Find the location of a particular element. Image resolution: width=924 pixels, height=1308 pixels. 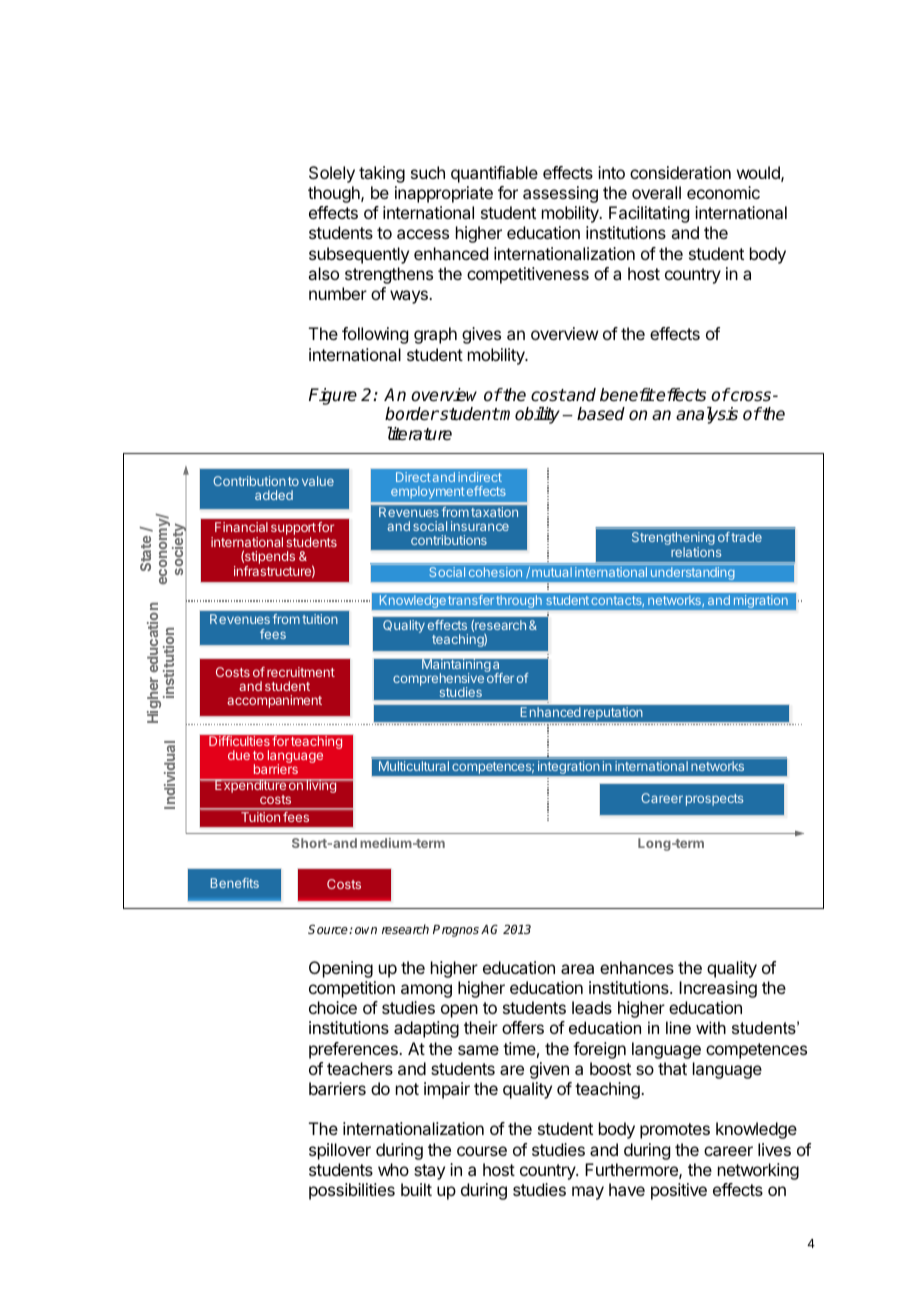

economic is located at coordinates (723, 192).
